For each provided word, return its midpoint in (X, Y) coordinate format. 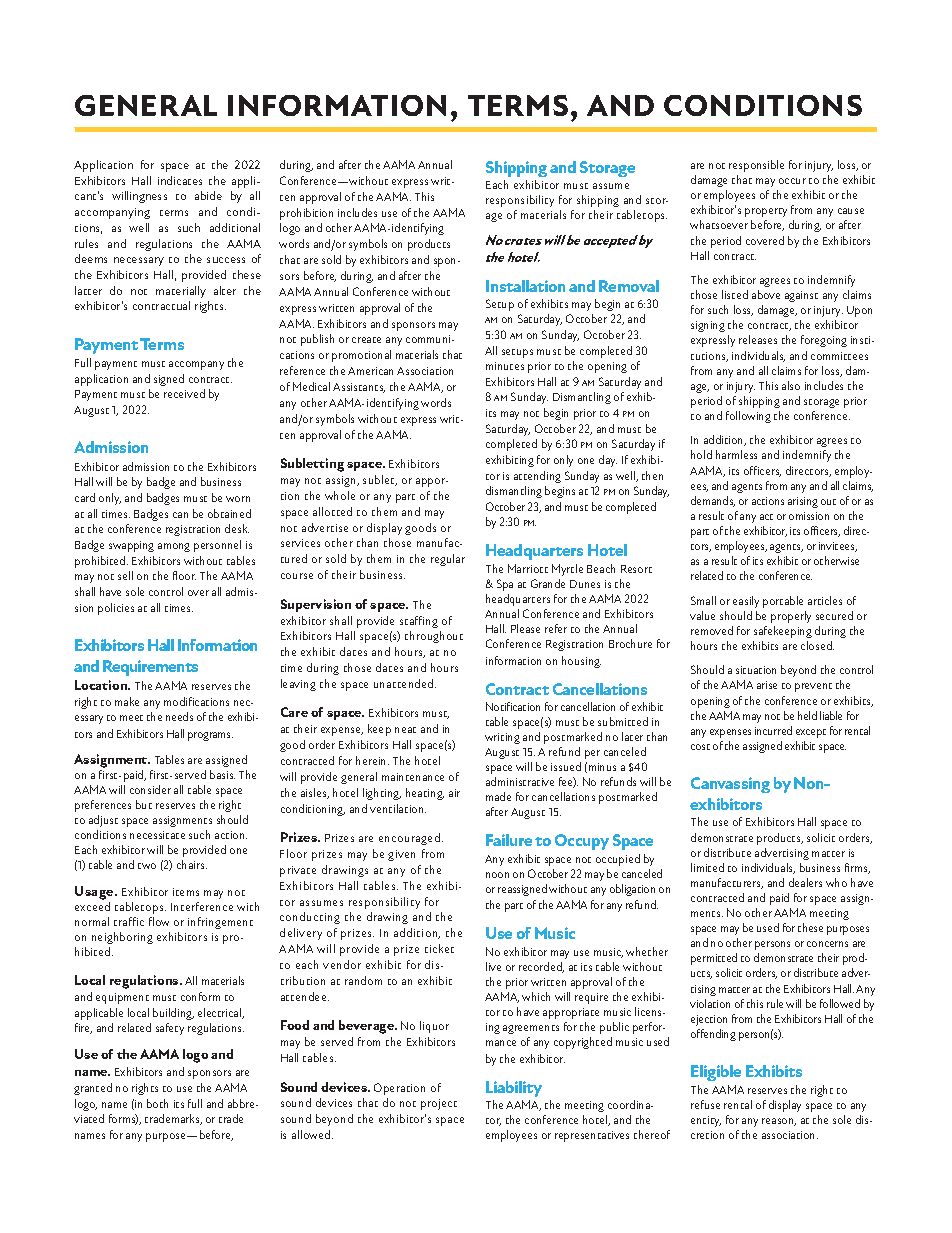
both (157, 1103)
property (766, 212)
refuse (705, 1104)
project (439, 1104)
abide (208, 195)
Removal (629, 286)
